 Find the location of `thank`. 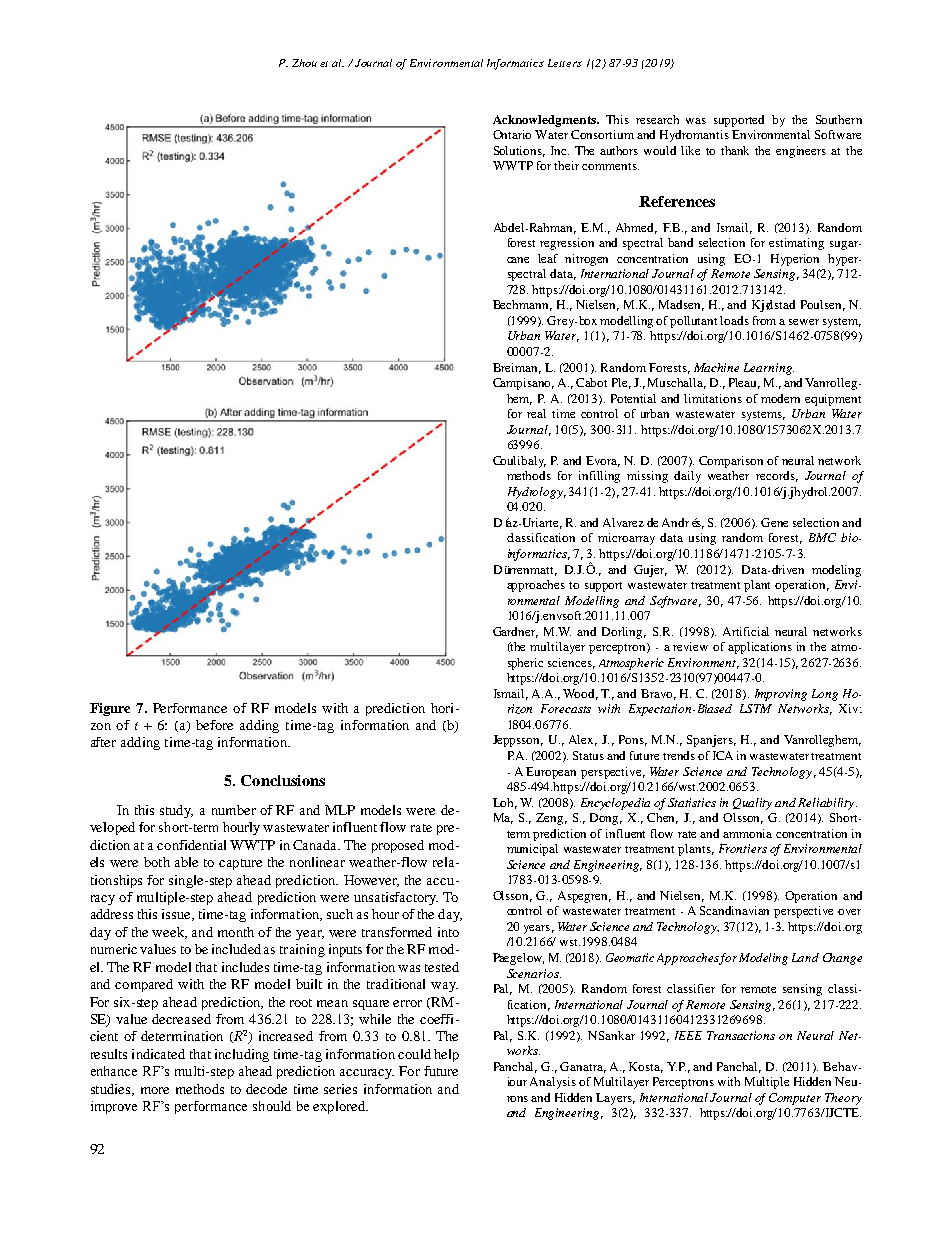

thank is located at coordinates (735, 150).
